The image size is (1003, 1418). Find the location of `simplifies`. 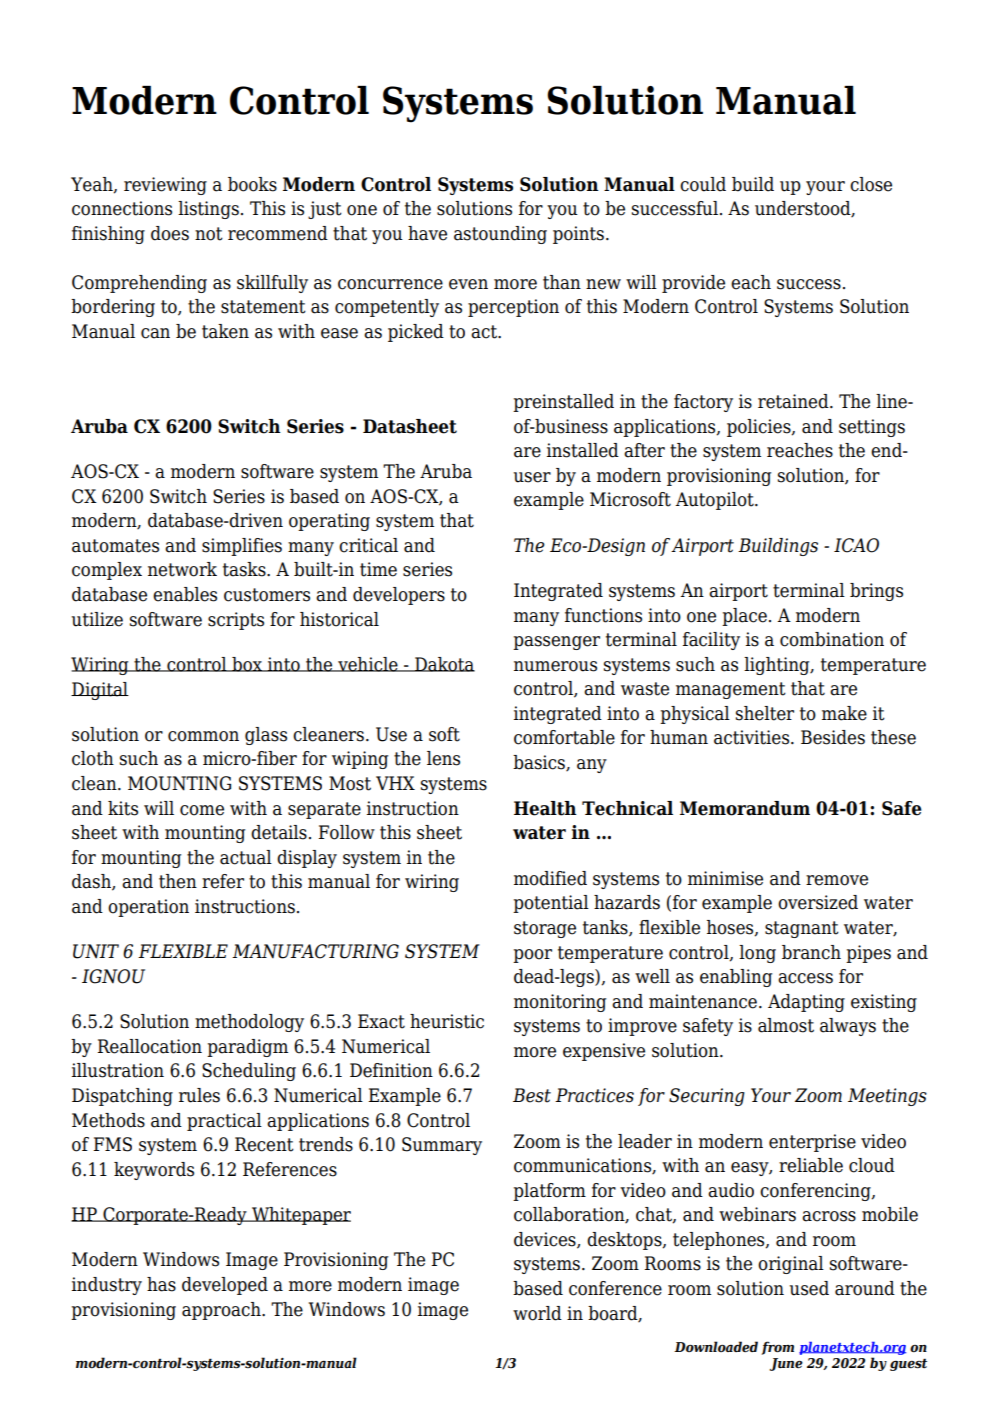

simplifies is located at coordinates (242, 547).
